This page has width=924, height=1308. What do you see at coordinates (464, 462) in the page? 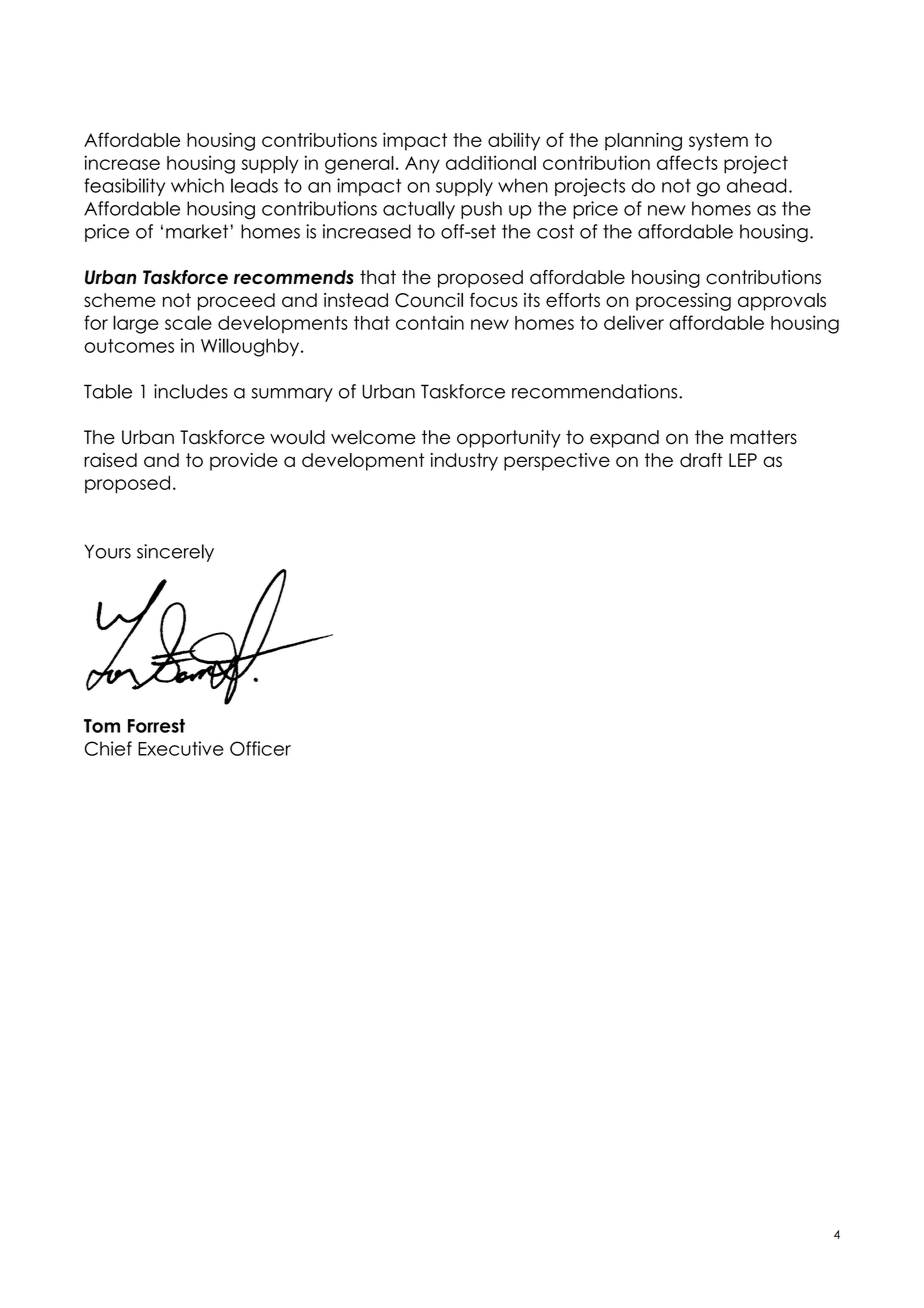
I see `industry` at bounding box center [464, 462].
